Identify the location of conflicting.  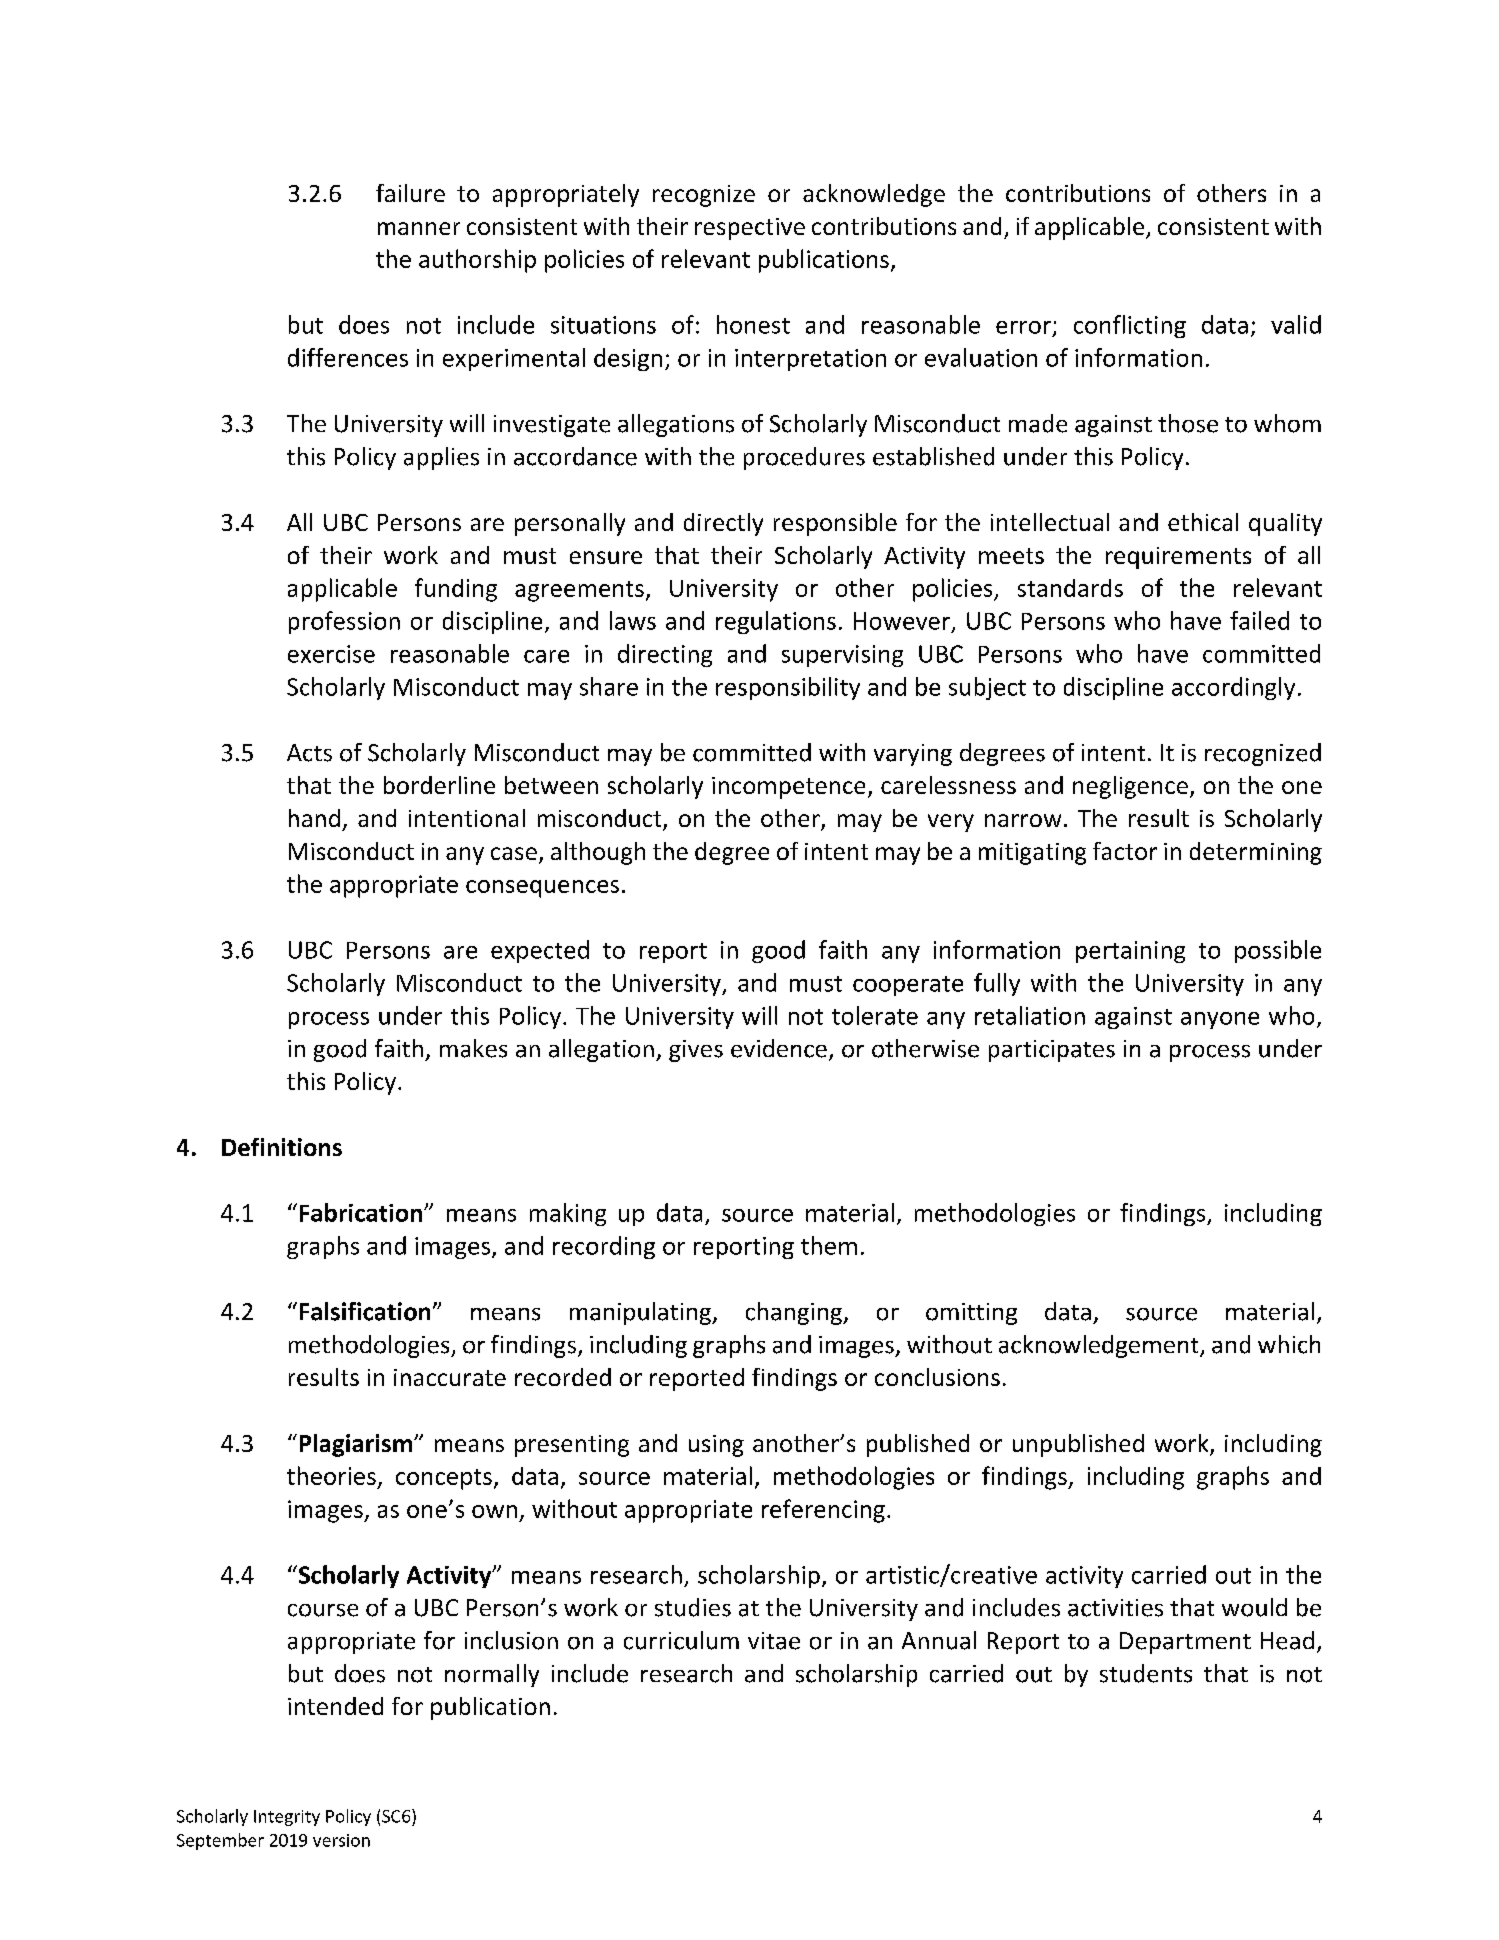
(1130, 326).
